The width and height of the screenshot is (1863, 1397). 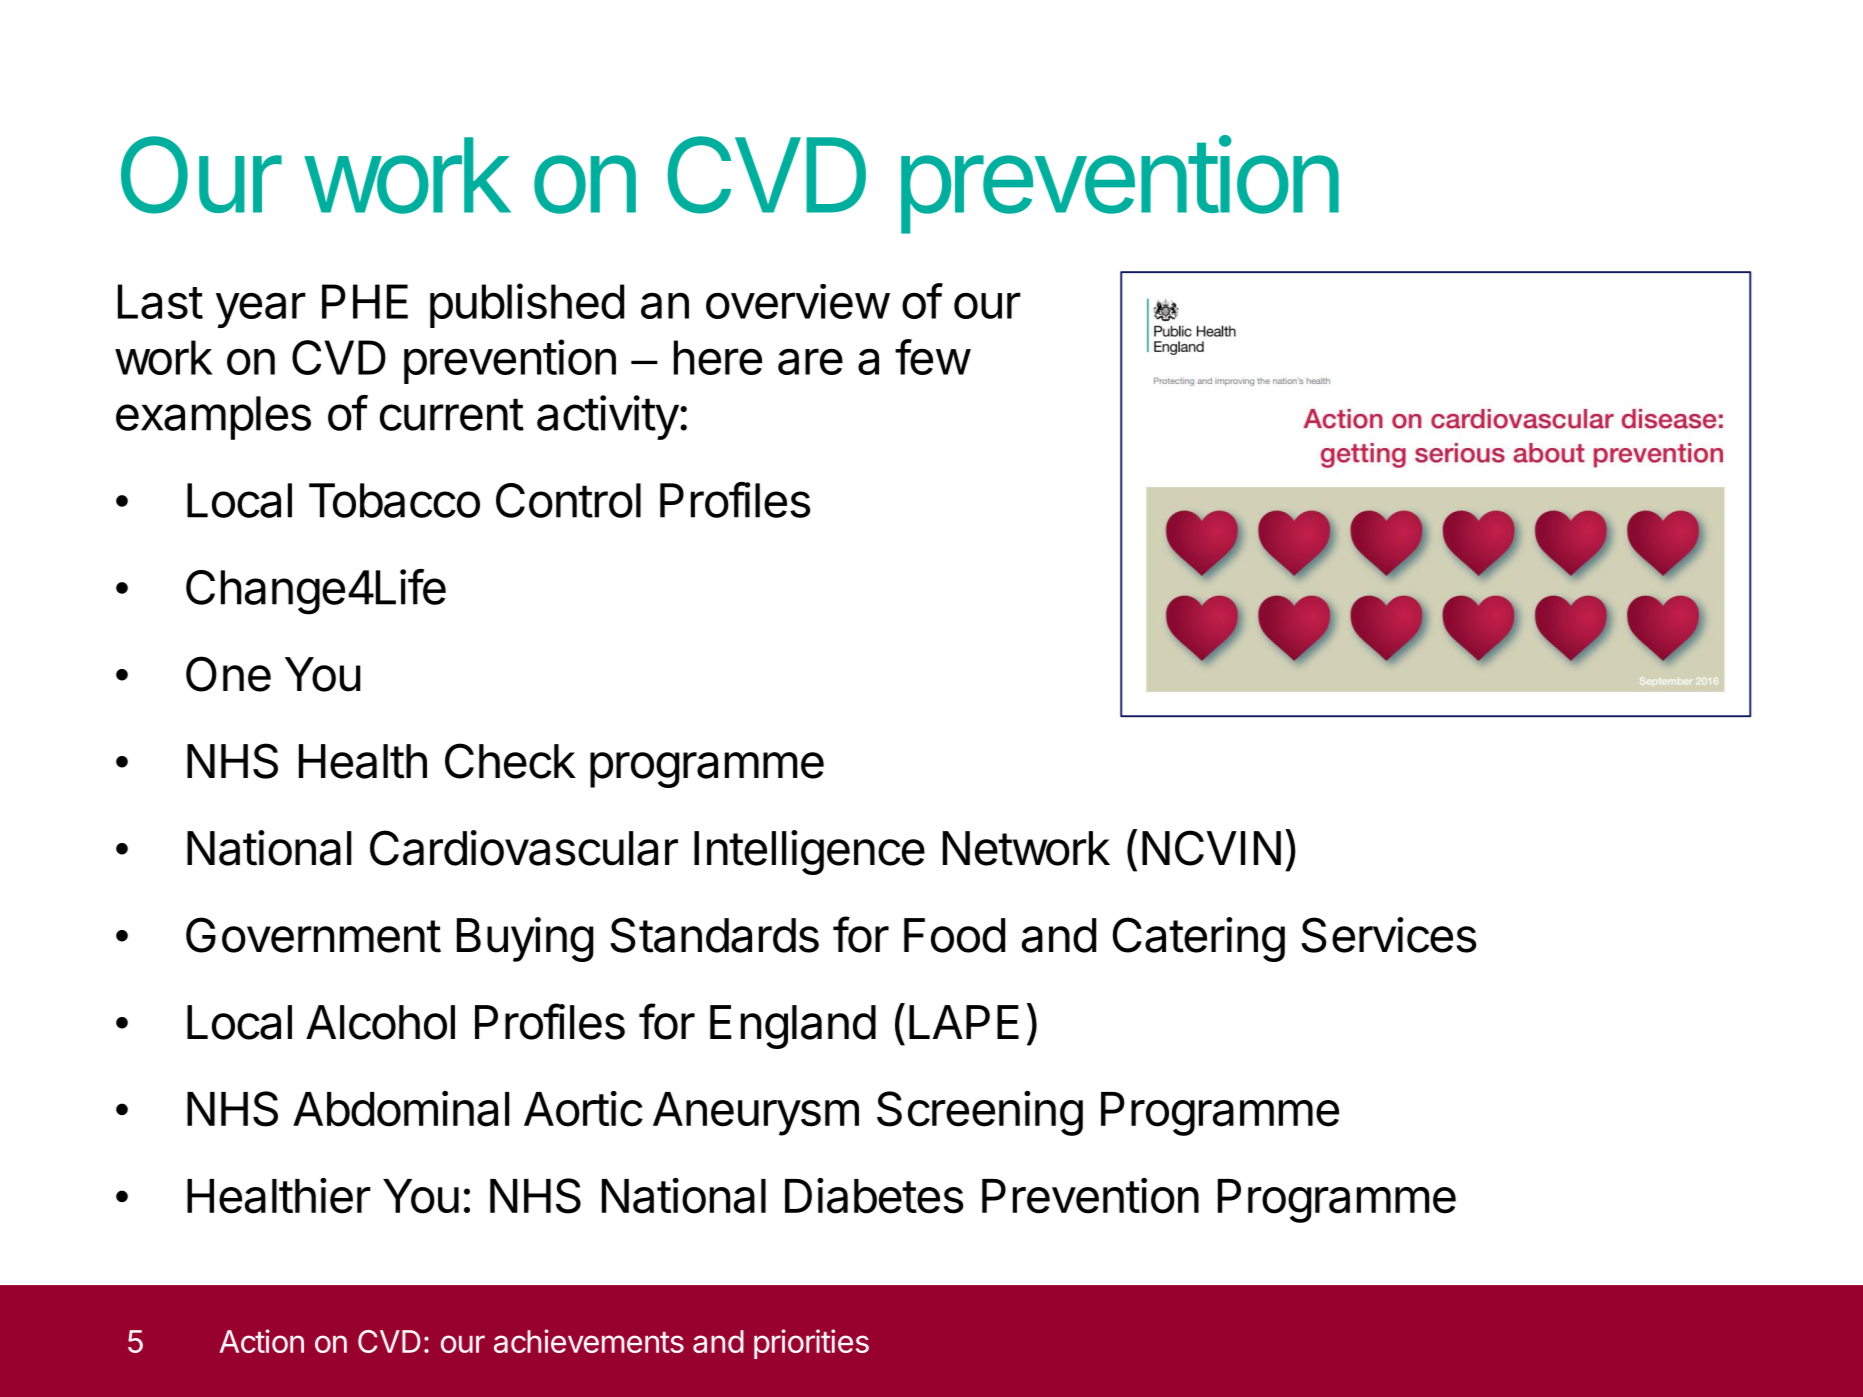 I want to click on are, so click(x=810, y=361).
